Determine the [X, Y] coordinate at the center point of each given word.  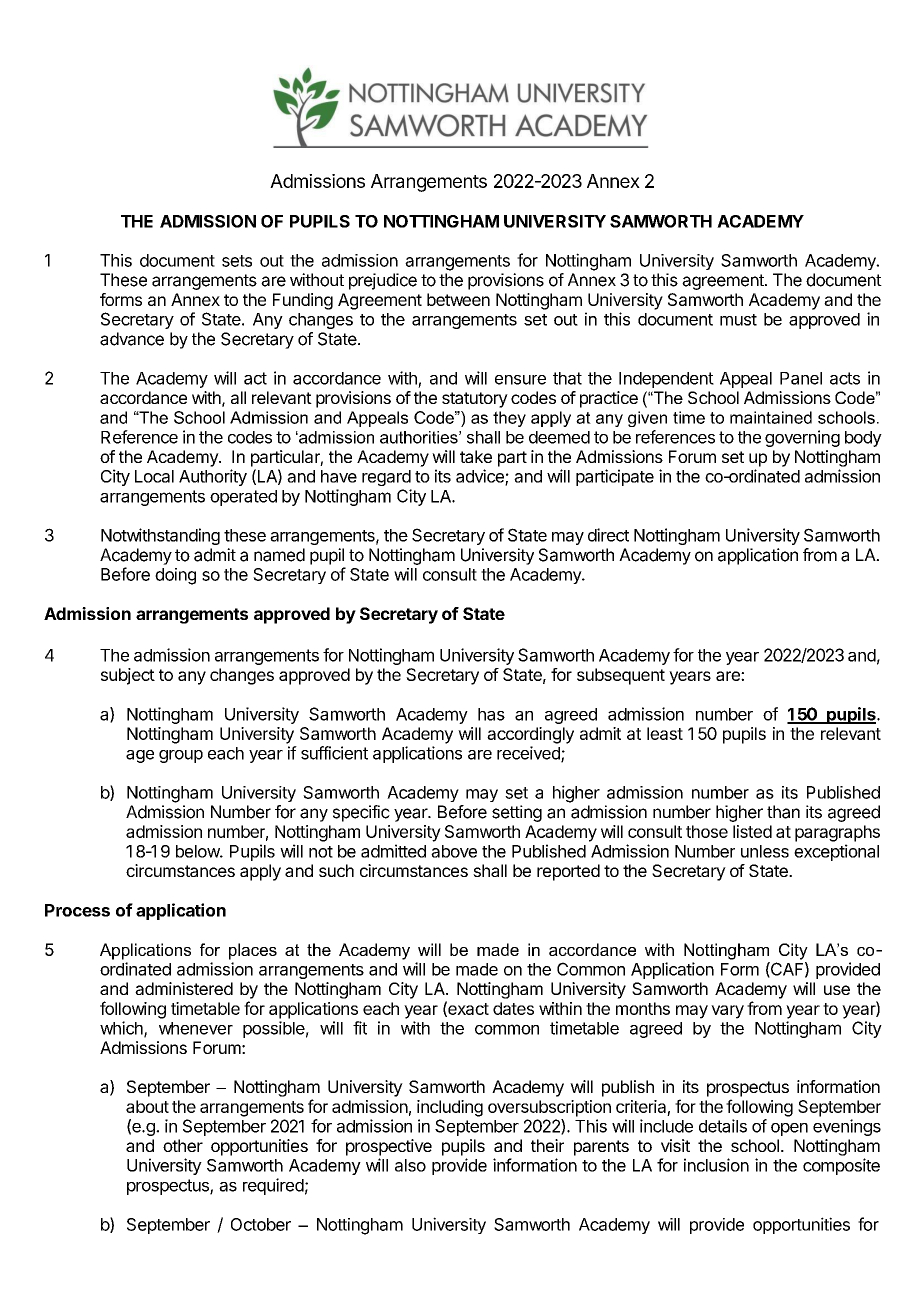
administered [184, 988]
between [458, 299]
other [183, 1145]
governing [802, 438]
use [837, 990]
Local [154, 476]
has [491, 714]
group [181, 756]
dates [513, 1008]
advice [481, 477]
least [665, 733]
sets [237, 261]
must [738, 320]
